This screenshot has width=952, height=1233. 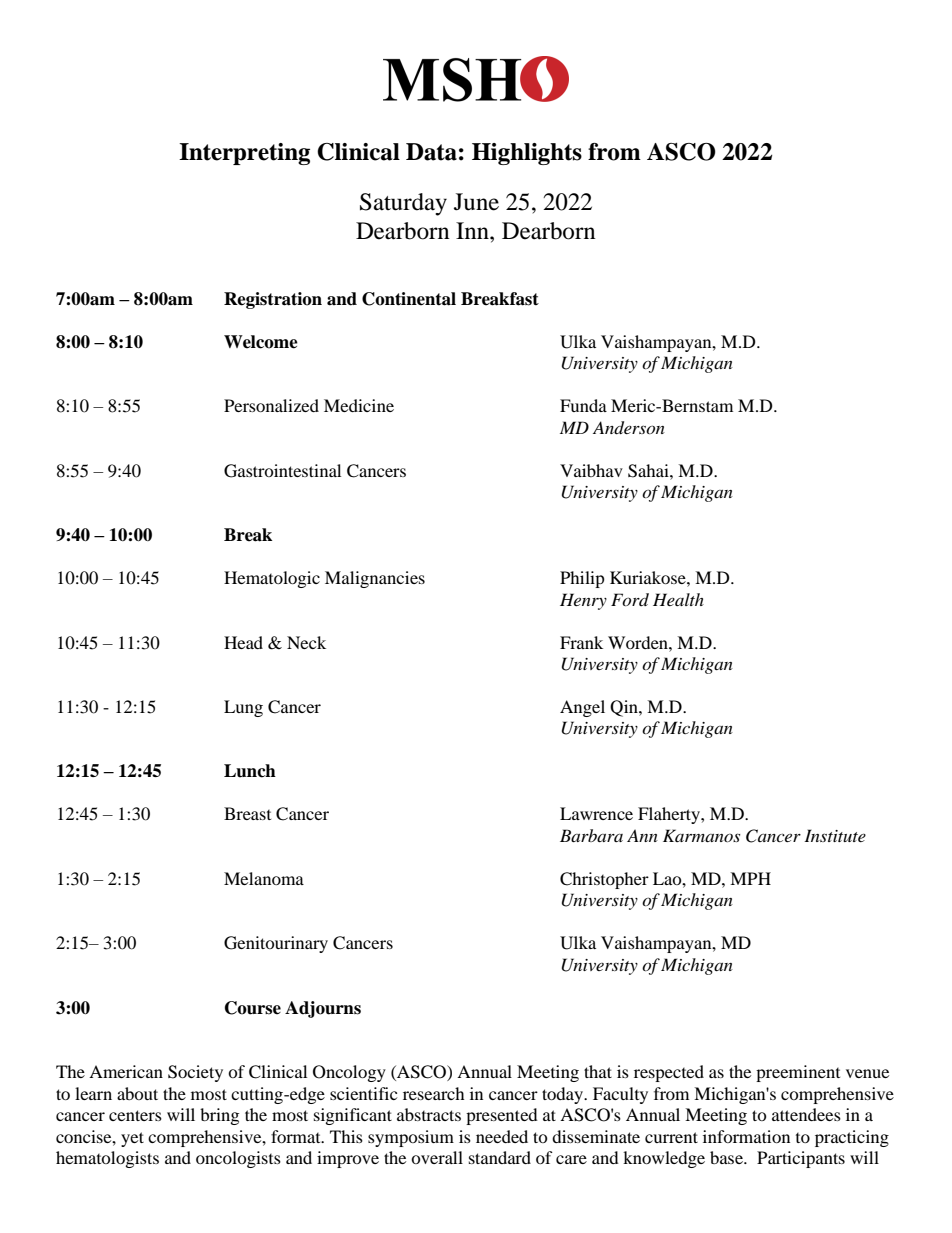 What do you see at coordinates (247, 813) in the screenshot?
I see `Breast` at bounding box center [247, 813].
